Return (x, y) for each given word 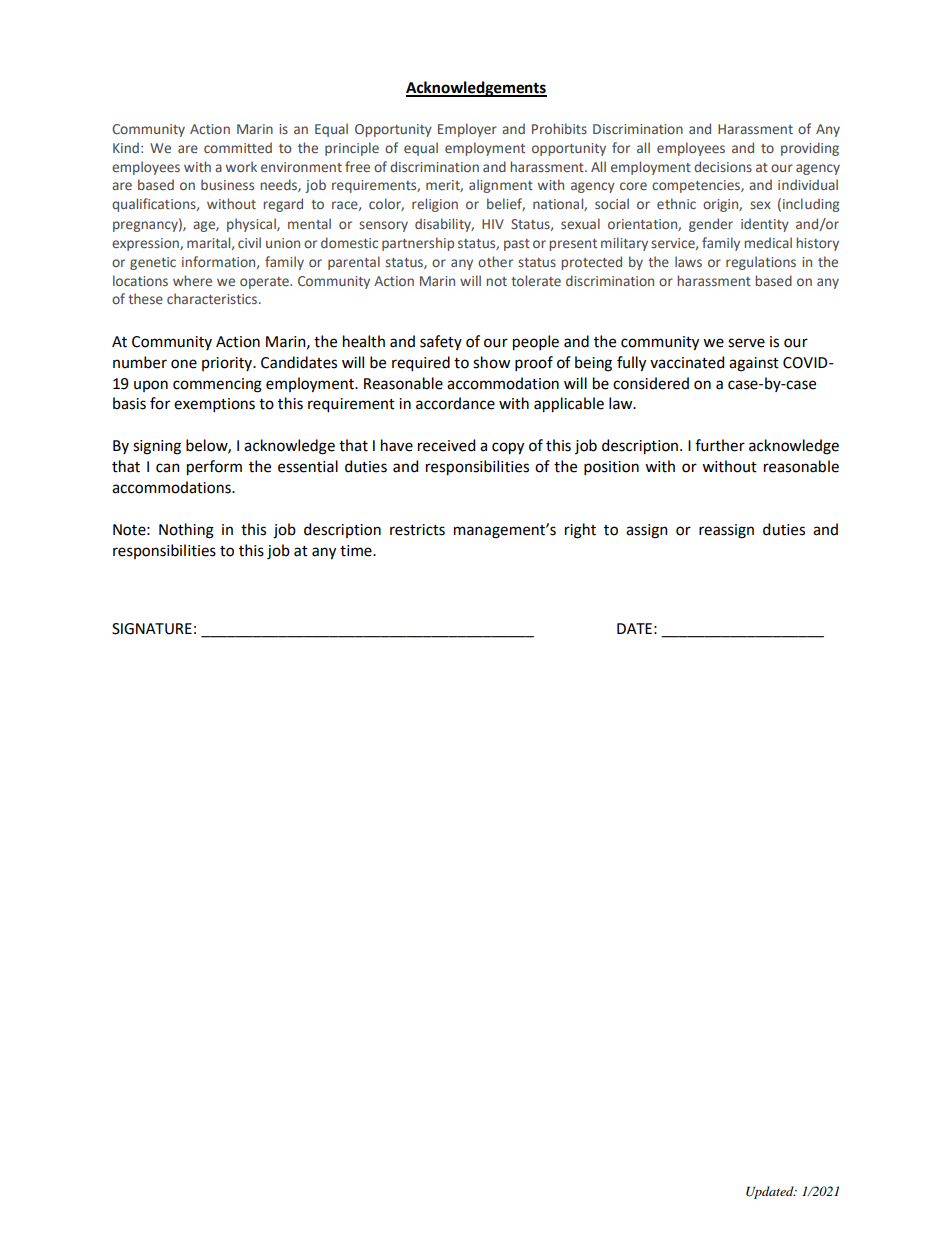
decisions (723, 166)
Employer (467, 130)
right (580, 531)
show (491, 362)
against (754, 364)
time (357, 551)
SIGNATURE (152, 629)
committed (238, 147)
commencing (217, 385)
